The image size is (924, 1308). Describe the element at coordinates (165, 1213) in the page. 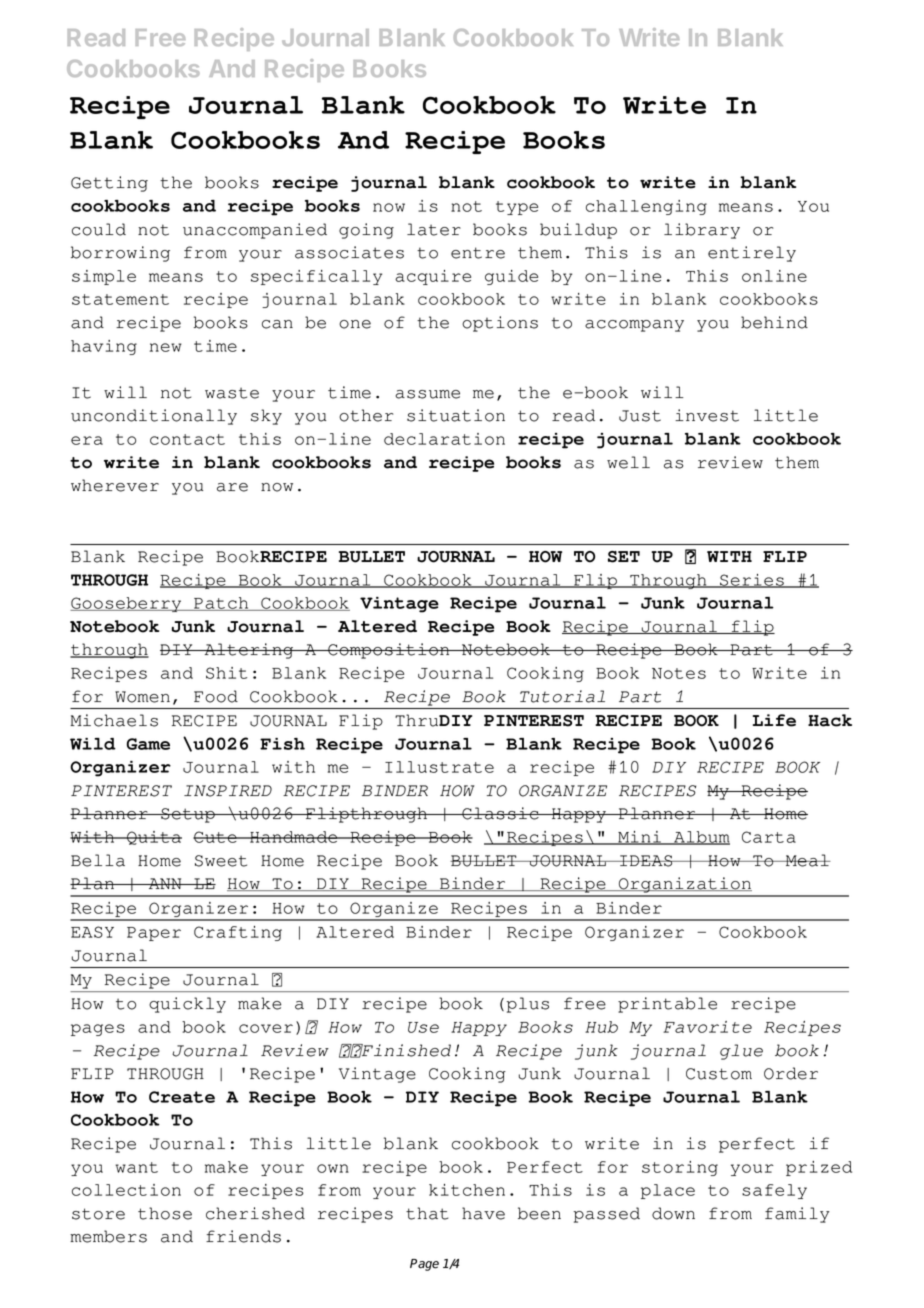

I see `those` at that location.
